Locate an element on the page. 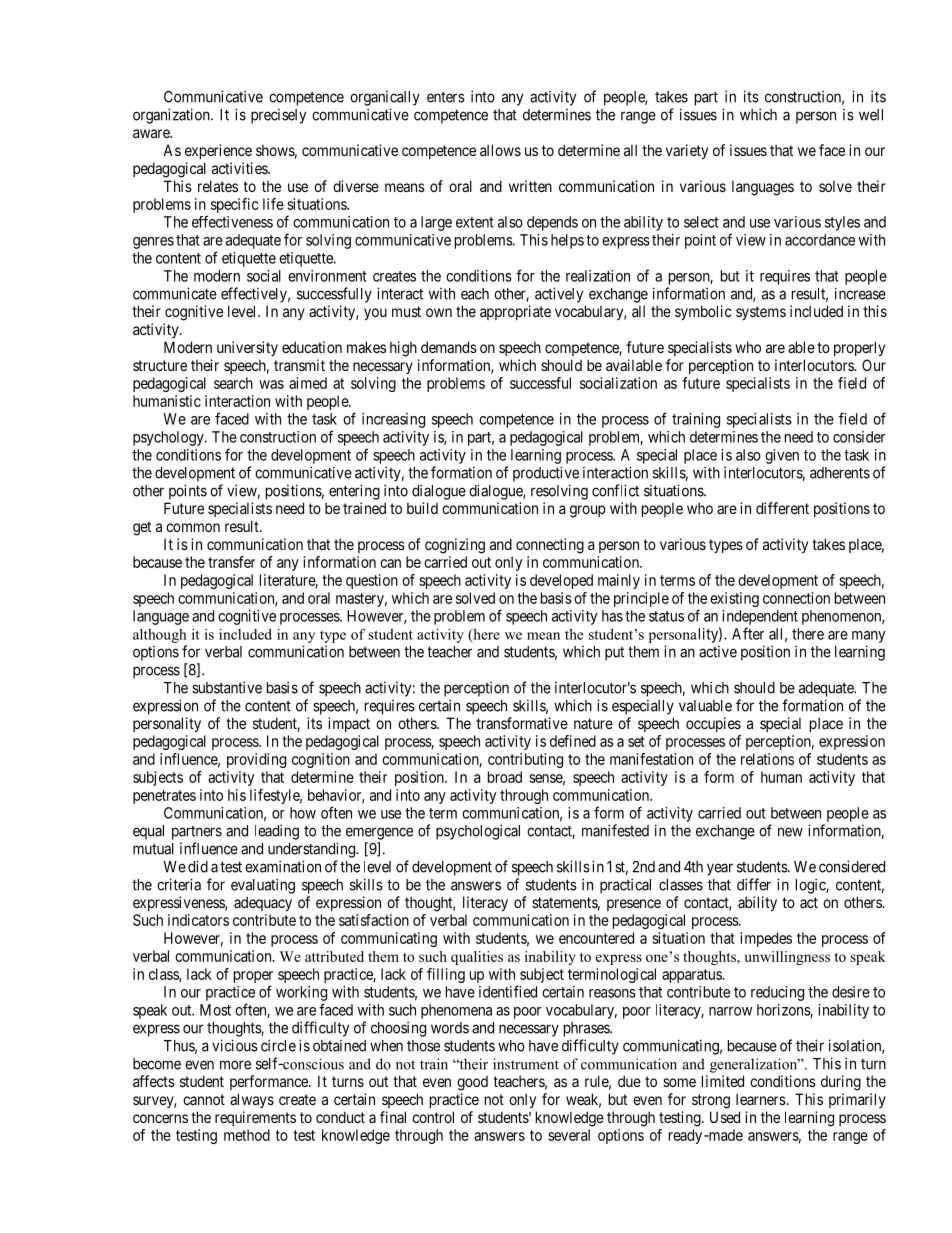  experience is located at coordinates (218, 151).
